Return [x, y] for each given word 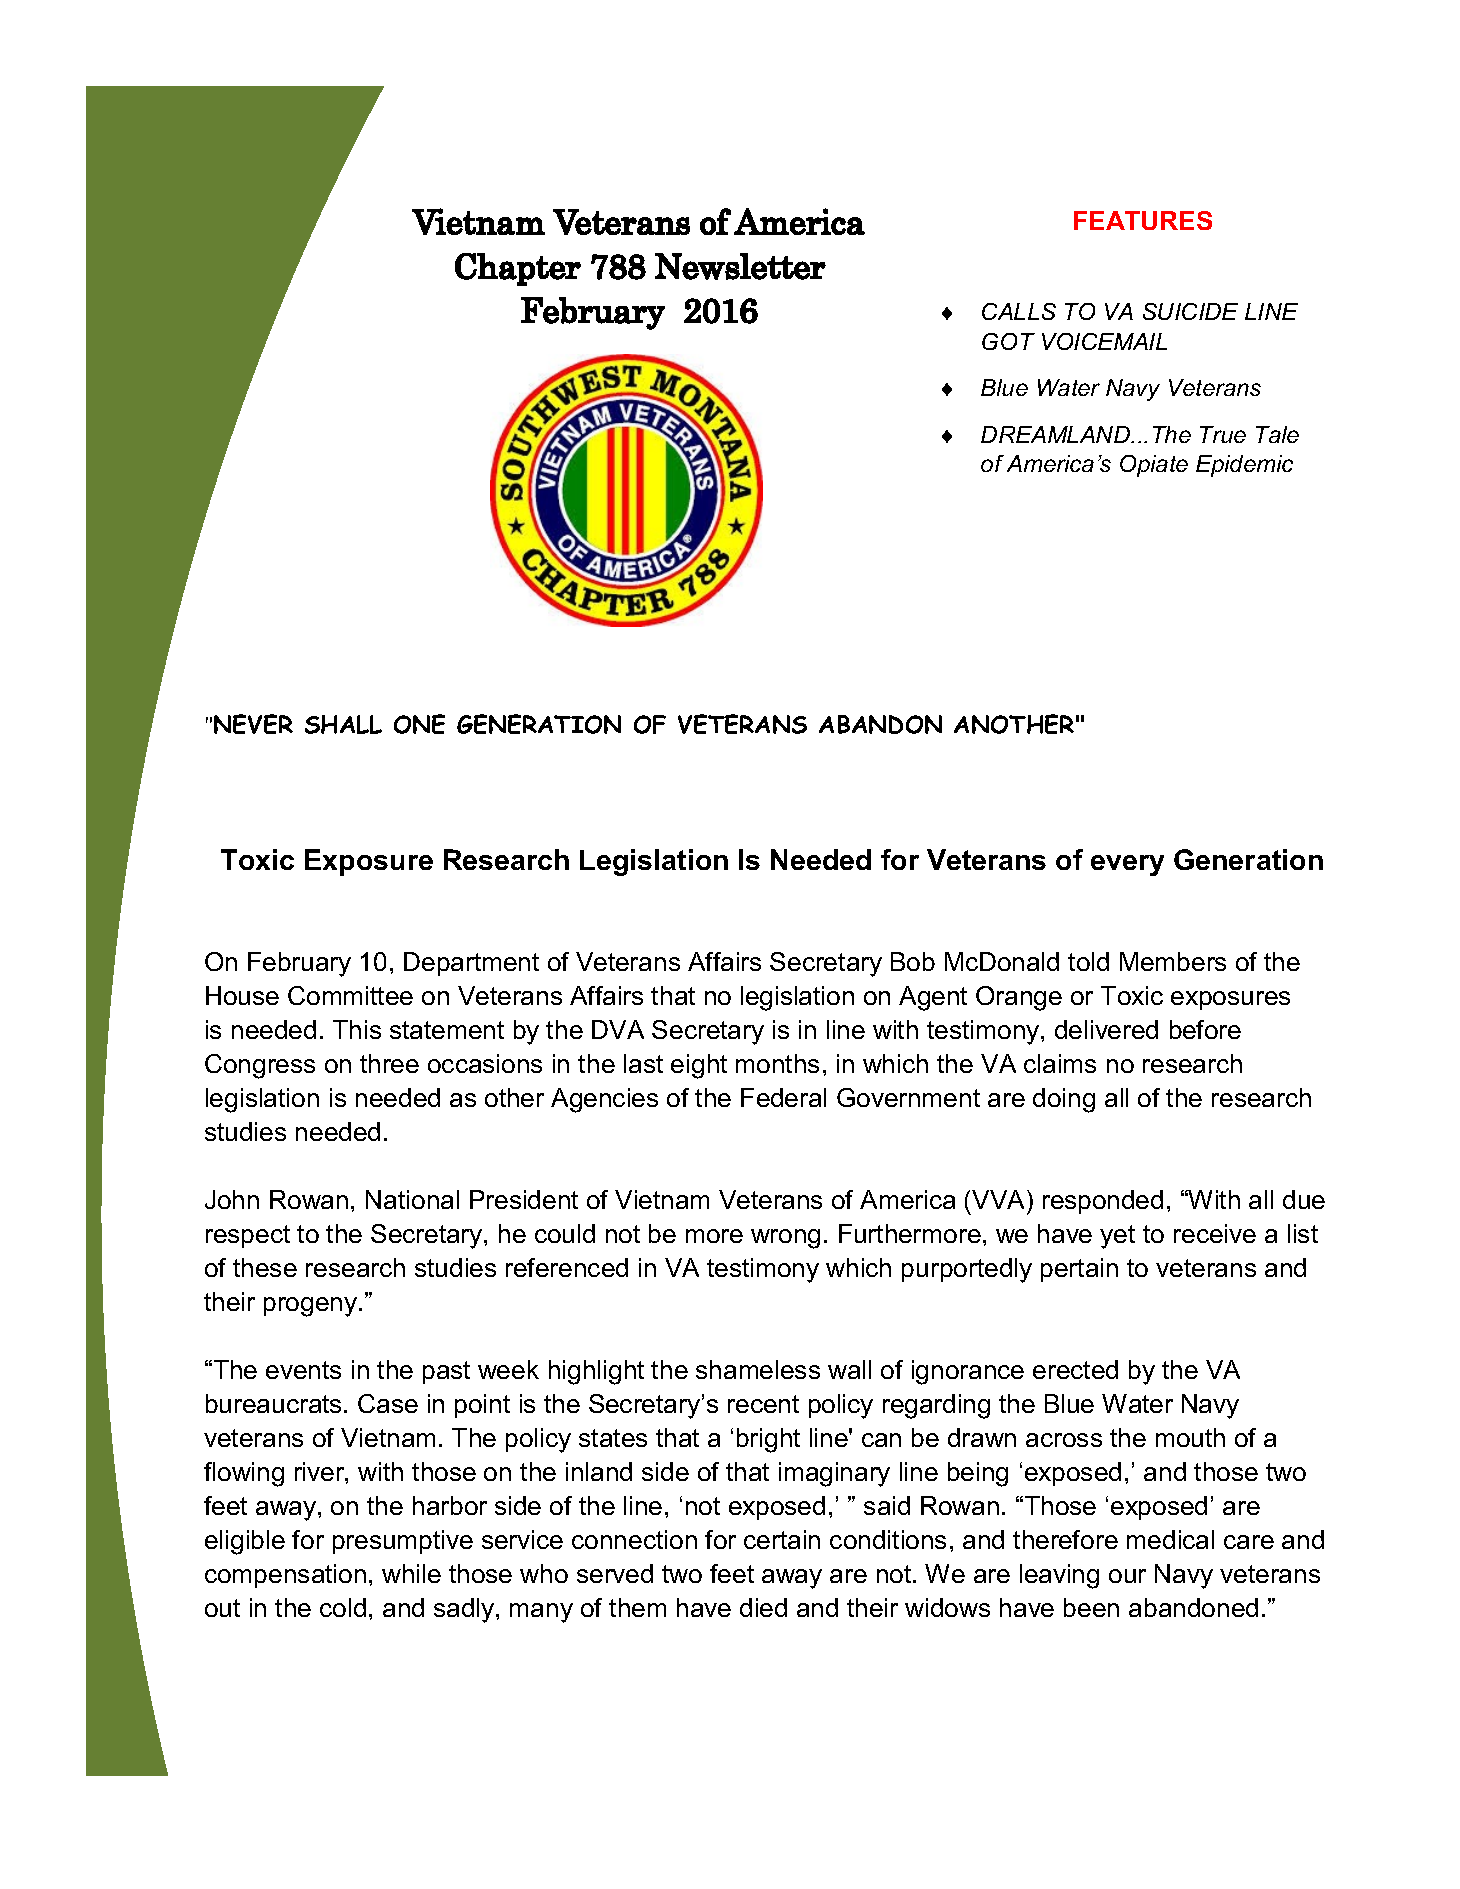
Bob [913, 961]
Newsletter [740, 266]
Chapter [518, 269]
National [412, 1199]
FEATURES [1143, 220]
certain [782, 1539]
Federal [783, 1097]
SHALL [343, 724]
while [411, 1573]
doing [1064, 1100]
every [1127, 865]
